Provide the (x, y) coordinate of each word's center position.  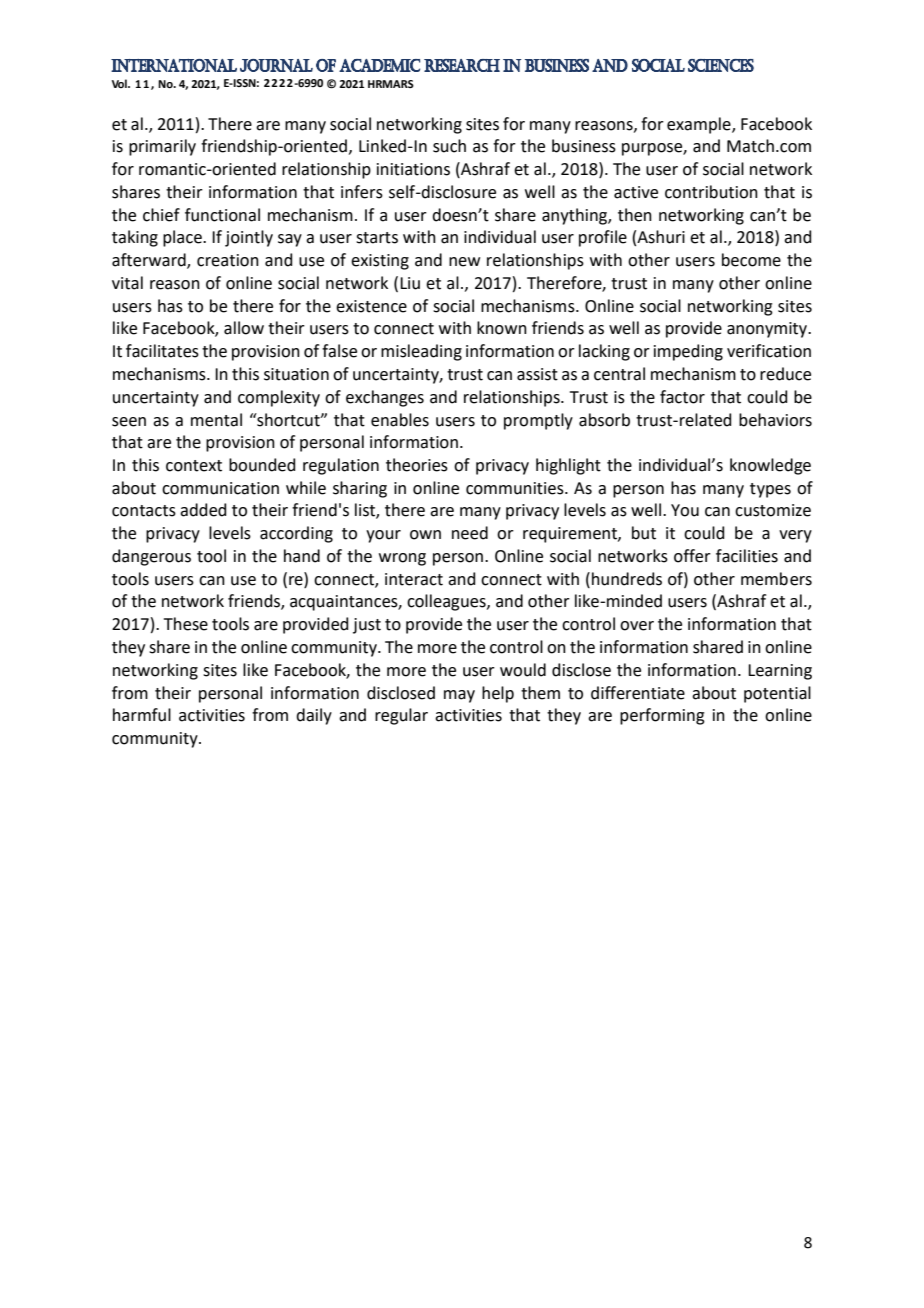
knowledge (770, 466)
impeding (688, 352)
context (194, 466)
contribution (711, 192)
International (174, 65)
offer (692, 556)
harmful (142, 715)
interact (414, 579)
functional (222, 215)
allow (244, 328)
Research (462, 65)
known (502, 328)
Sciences (721, 65)
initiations (413, 169)
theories (417, 465)
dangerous (151, 557)
